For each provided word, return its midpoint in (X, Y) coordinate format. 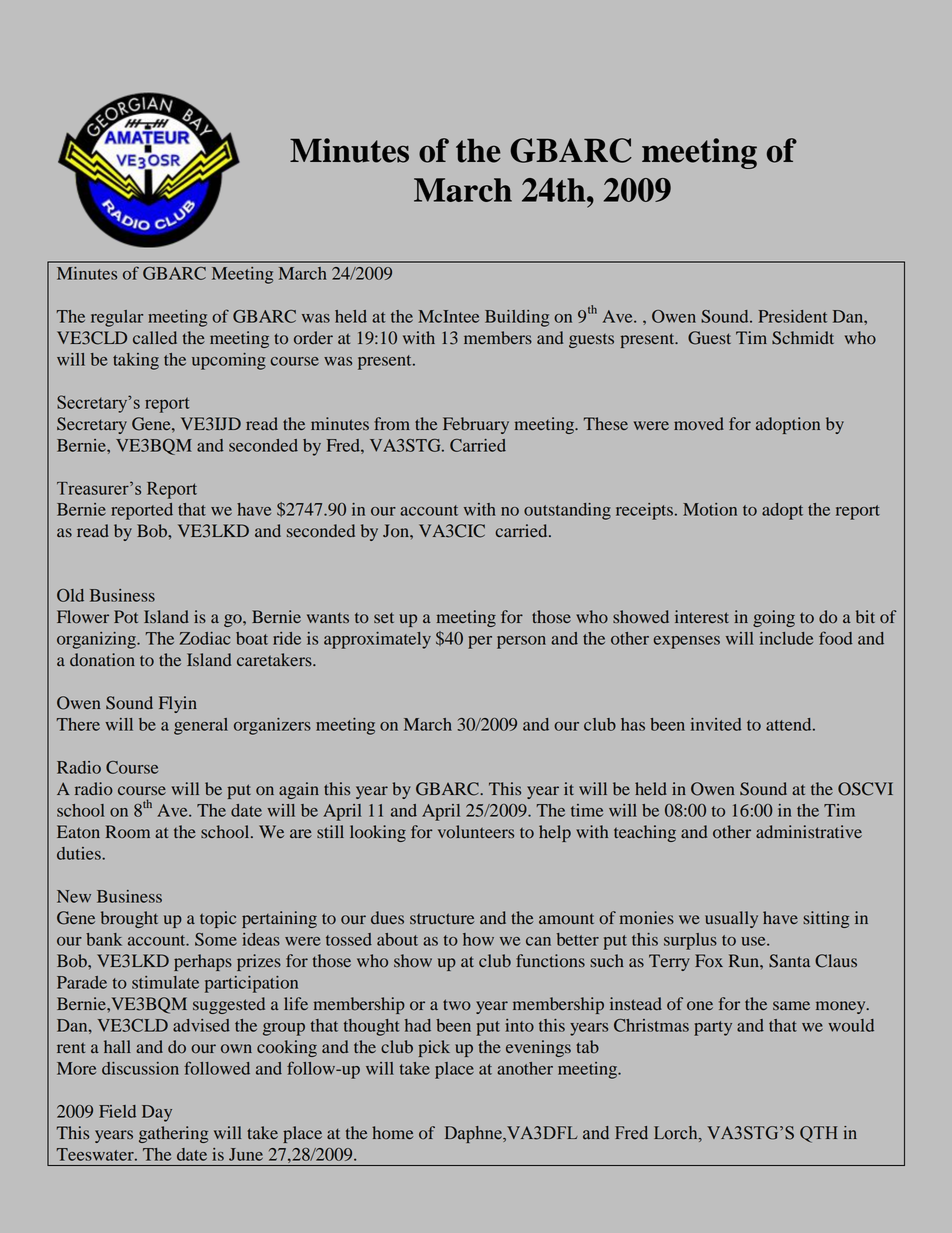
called (155, 337)
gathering (173, 1134)
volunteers (476, 832)
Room (128, 832)
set (384, 617)
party (713, 1028)
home (393, 1133)
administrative (809, 831)
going (774, 618)
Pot (126, 617)
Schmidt (803, 338)
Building (517, 318)
